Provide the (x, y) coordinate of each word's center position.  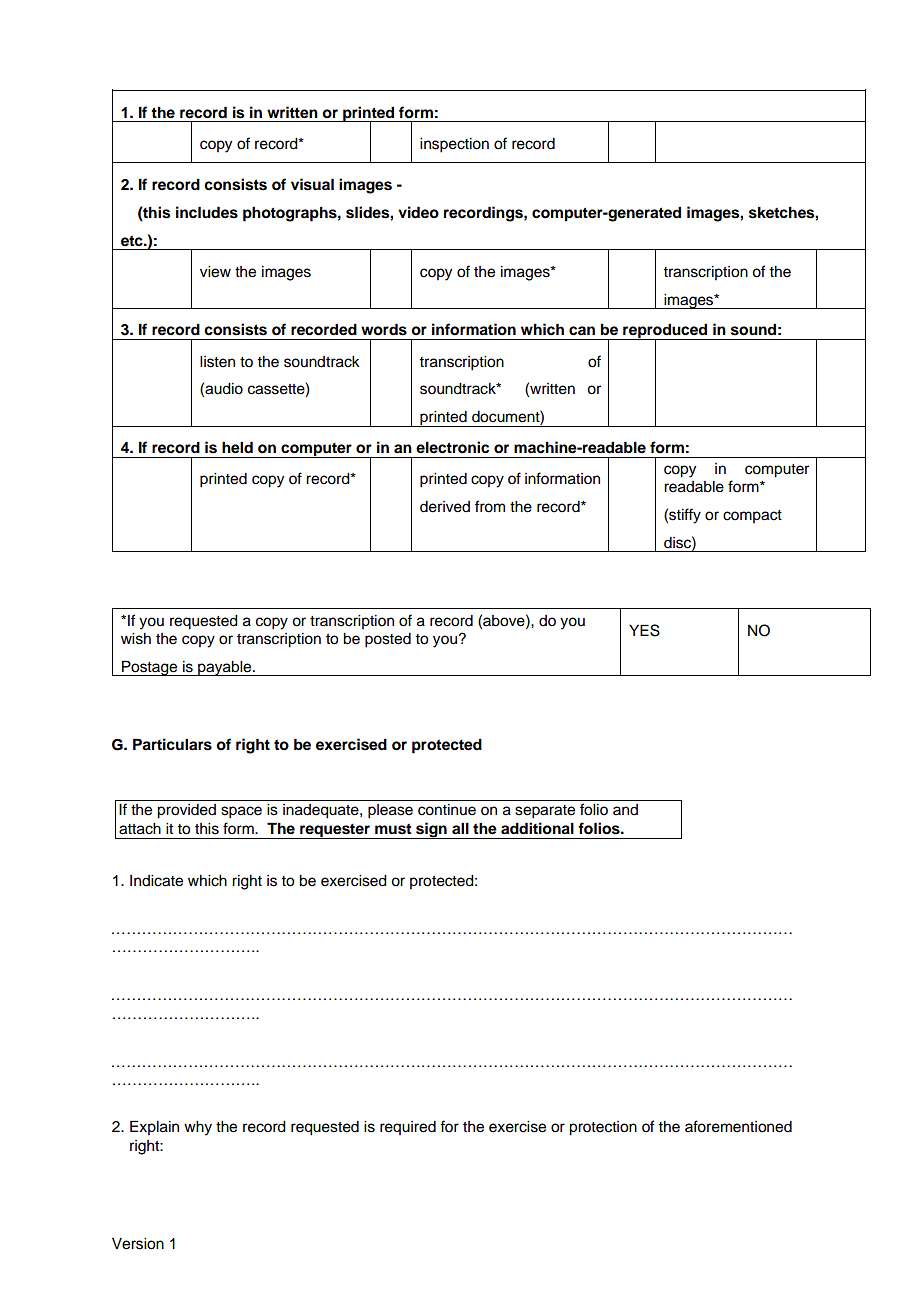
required (408, 1128)
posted (388, 640)
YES (644, 630)
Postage (150, 668)
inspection (454, 145)
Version (138, 1244)
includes (207, 212)
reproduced (665, 332)
